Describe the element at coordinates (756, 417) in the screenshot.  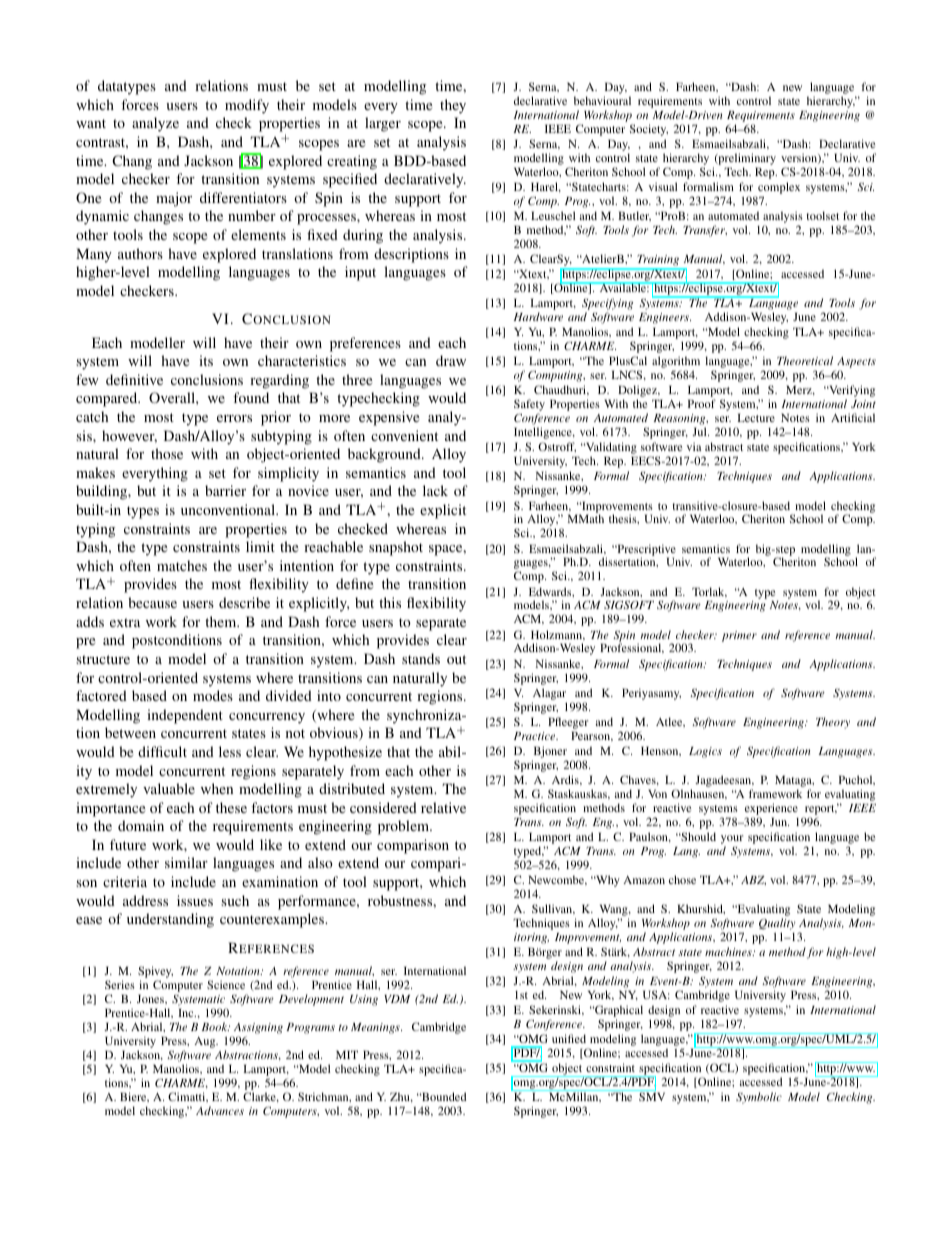
I see `Lecture` at that location.
